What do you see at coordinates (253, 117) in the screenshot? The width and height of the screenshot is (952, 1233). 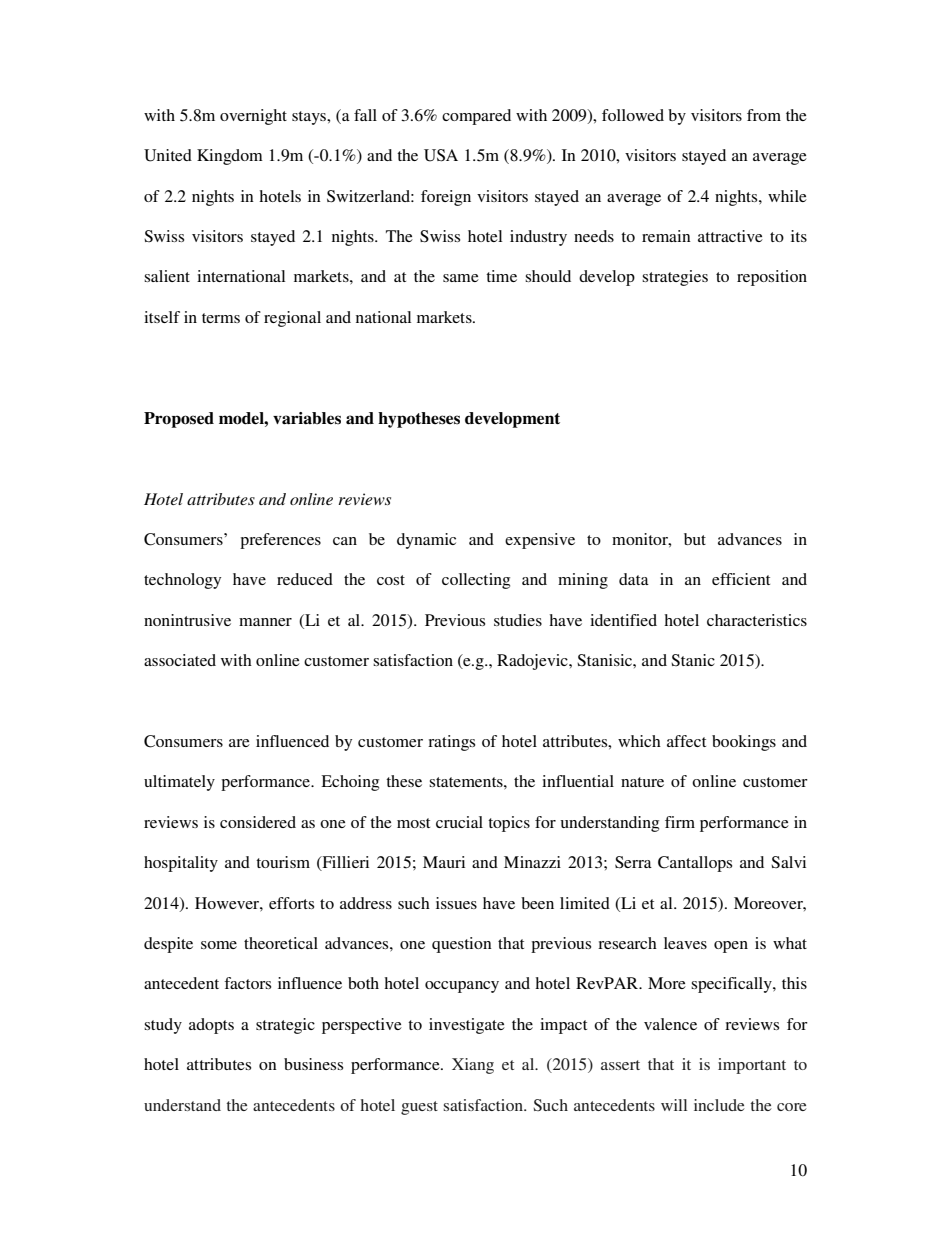 I see `overnight` at bounding box center [253, 117].
